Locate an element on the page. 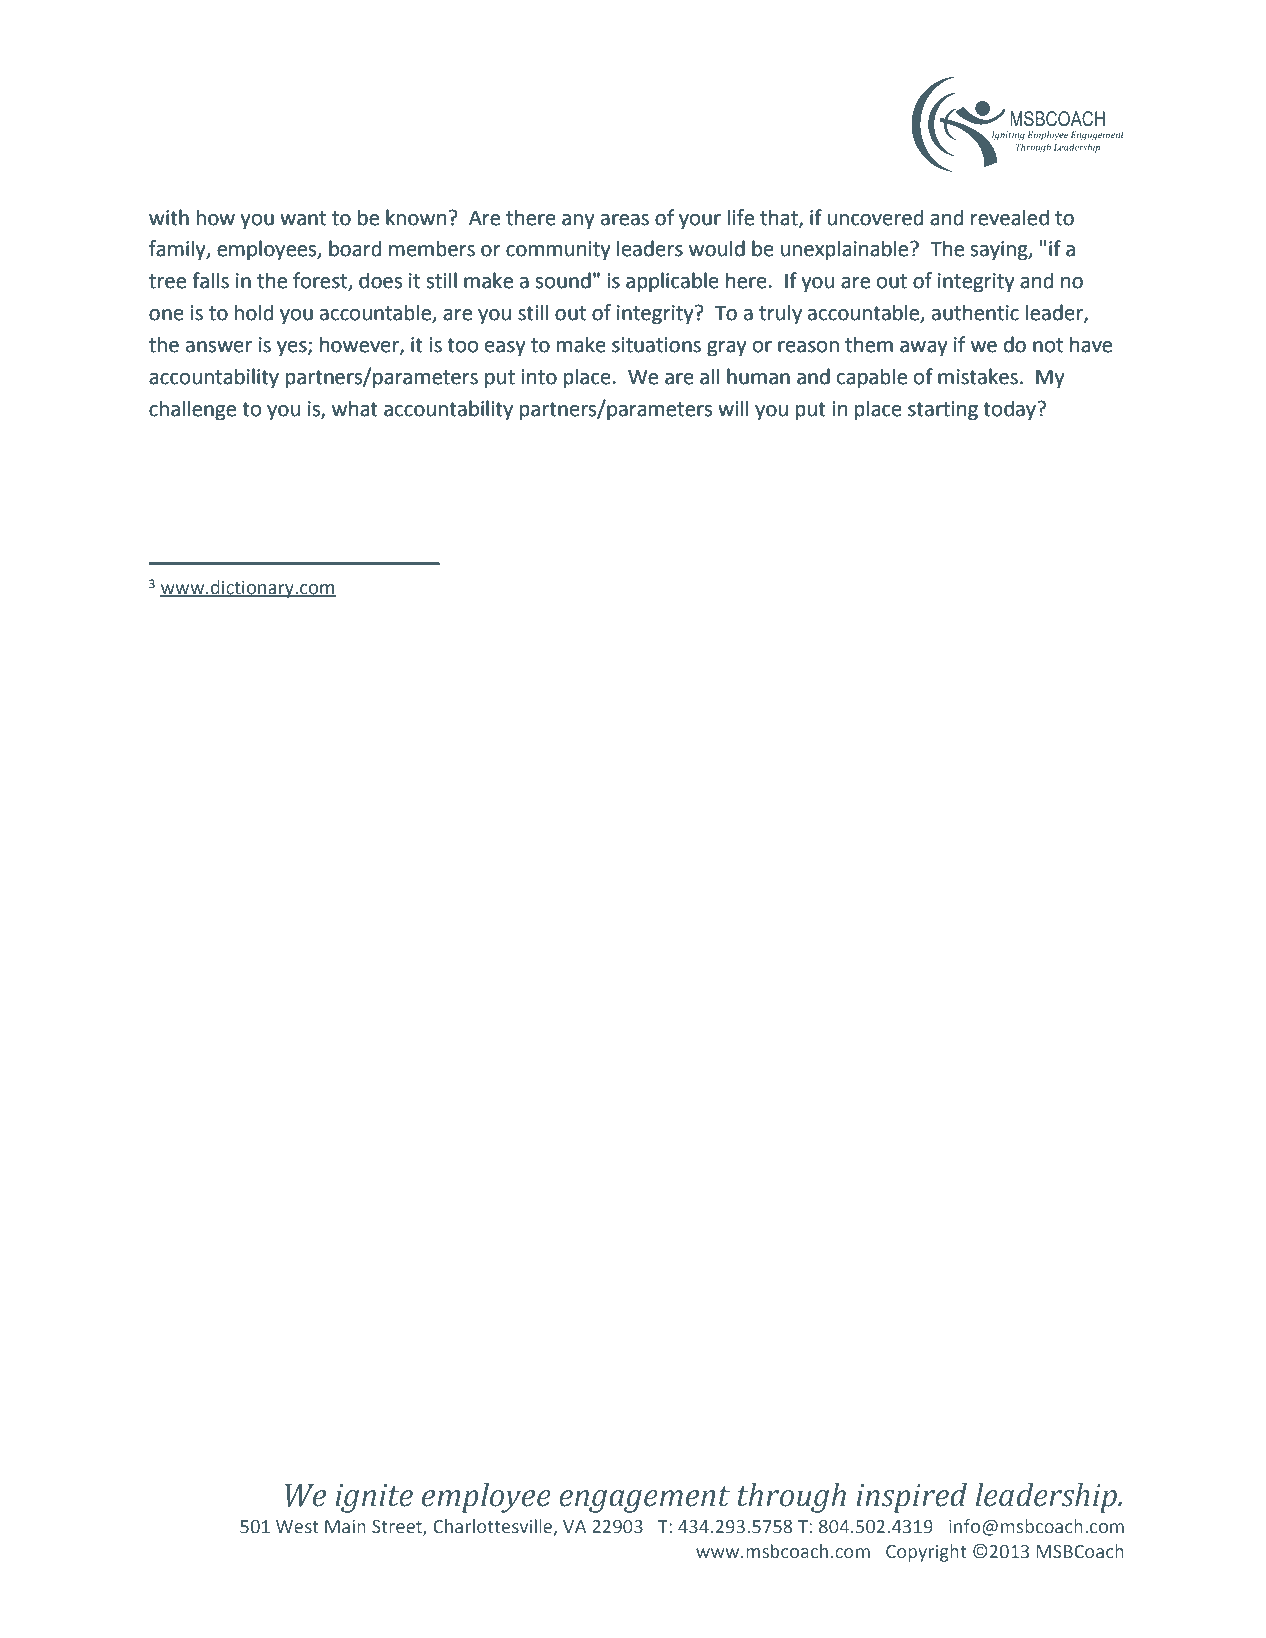  saying is located at coordinates (1000, 251).
